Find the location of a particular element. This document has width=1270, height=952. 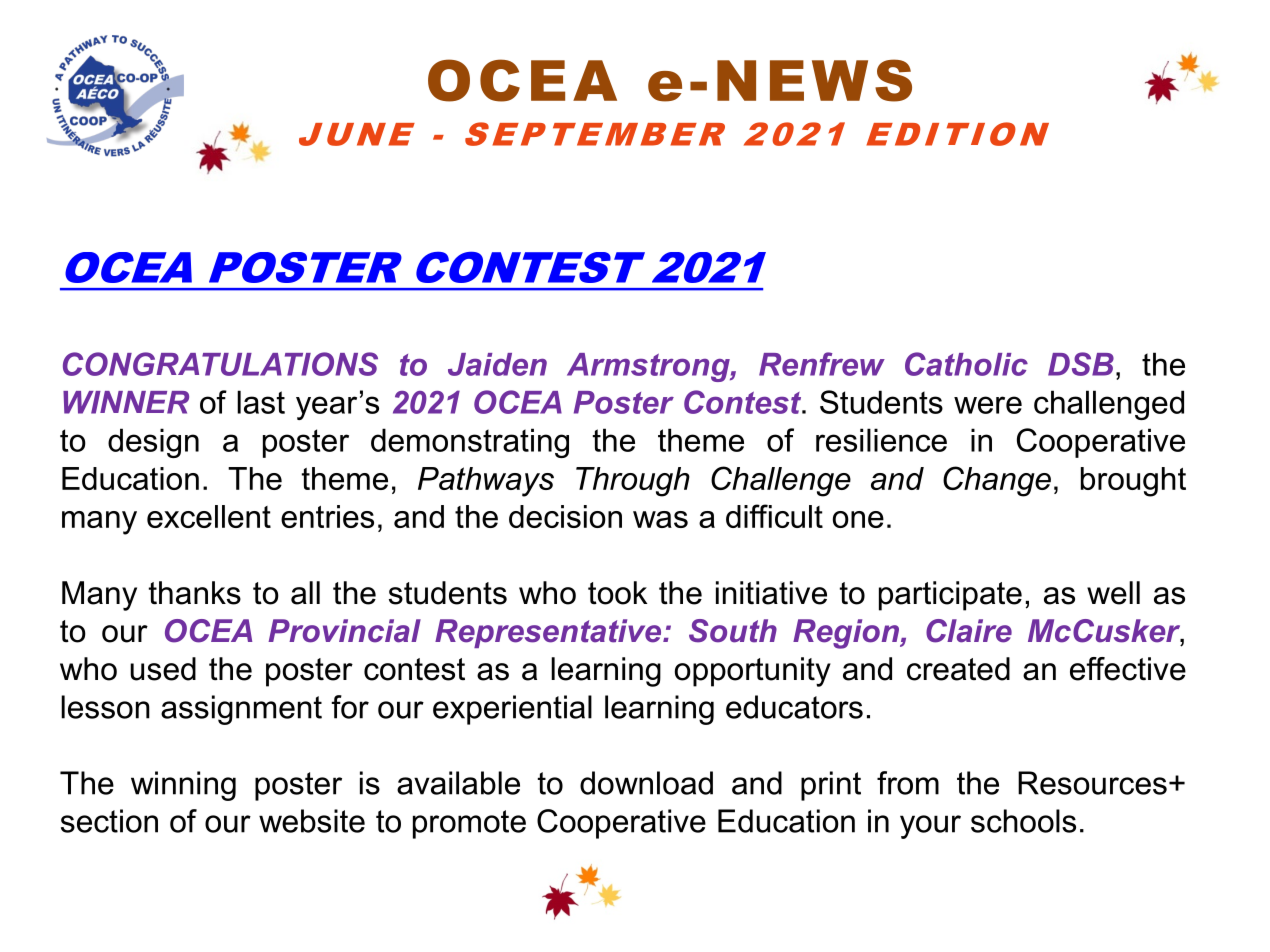

schools is located at coordinates (1023, 821).
